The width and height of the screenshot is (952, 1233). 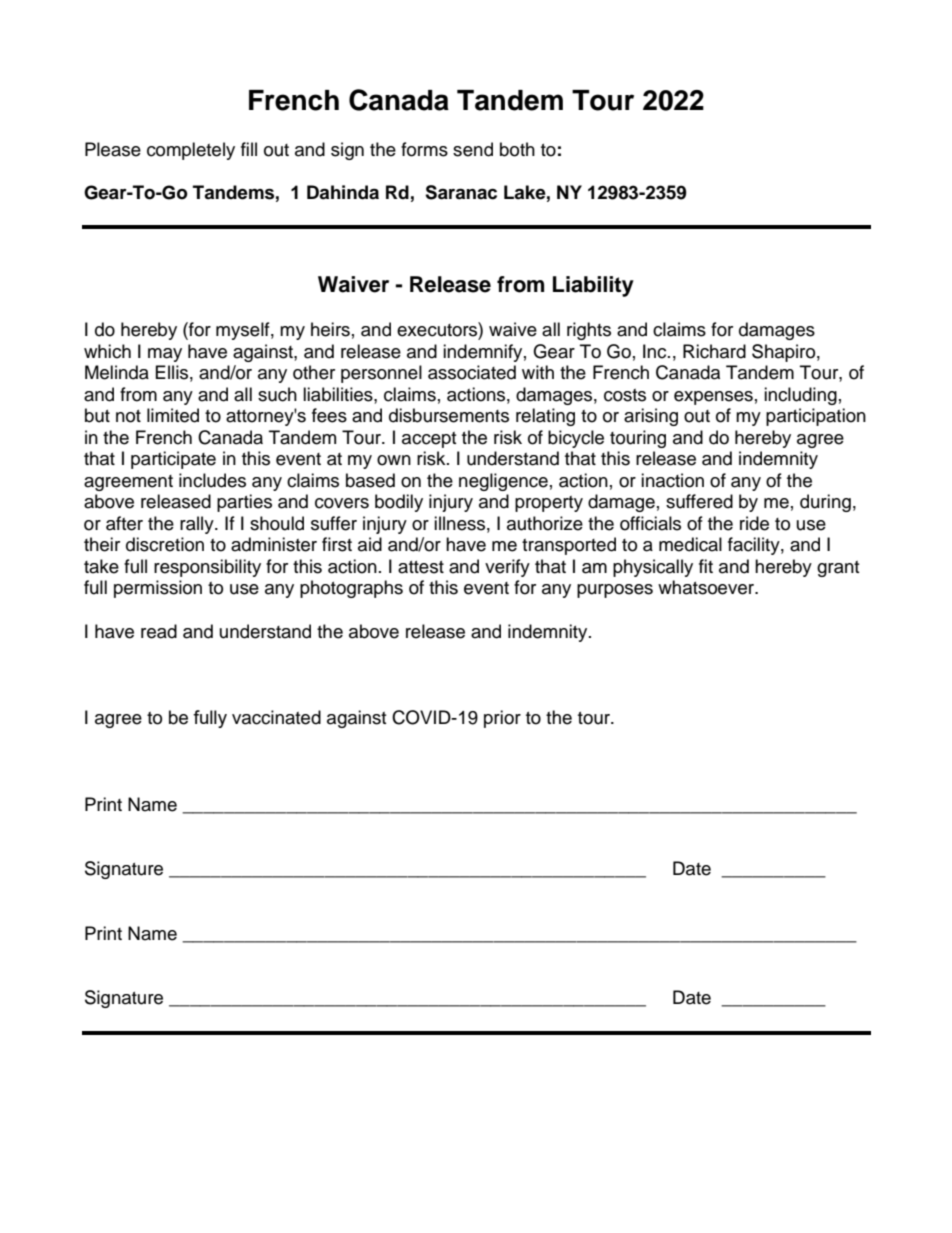 What do you see at coordinates (472, 372) in the screenshot?
I see `associated` at bounding box center [472, 372].
